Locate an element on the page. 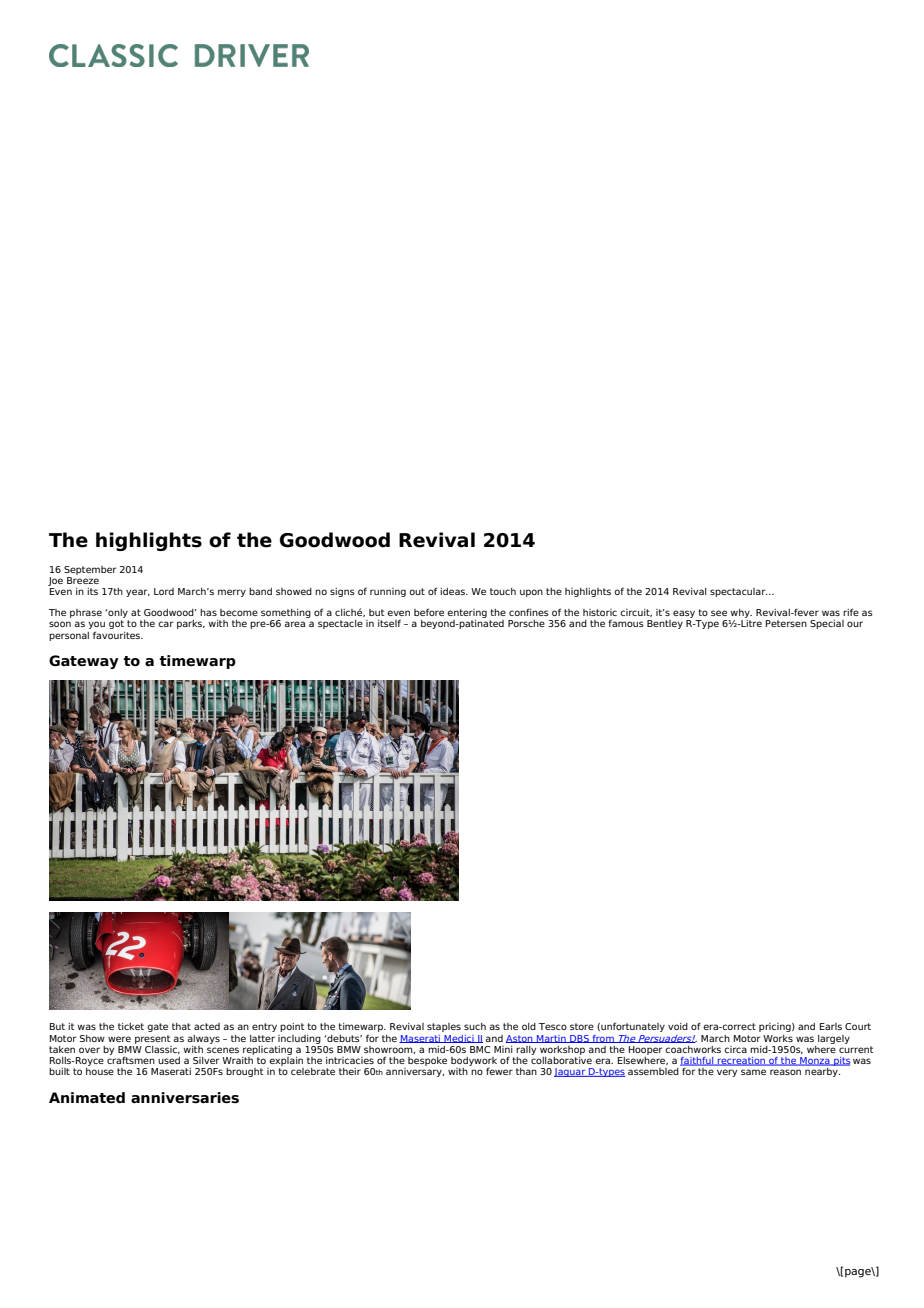 The image size is (924, 1308). staples is located at coordinates (444, 1027).
